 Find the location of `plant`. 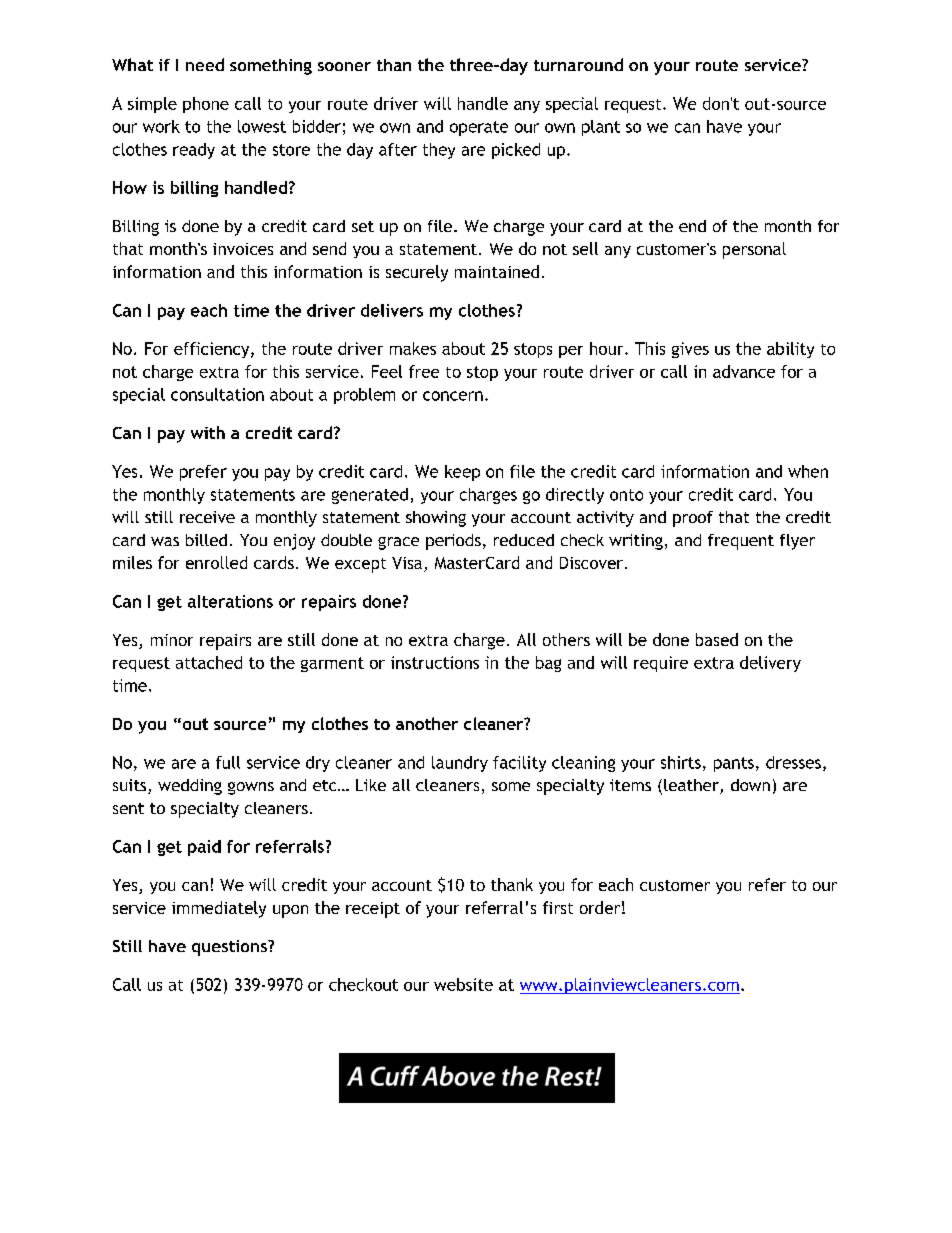

plant is located at coordinates (601, 128).
